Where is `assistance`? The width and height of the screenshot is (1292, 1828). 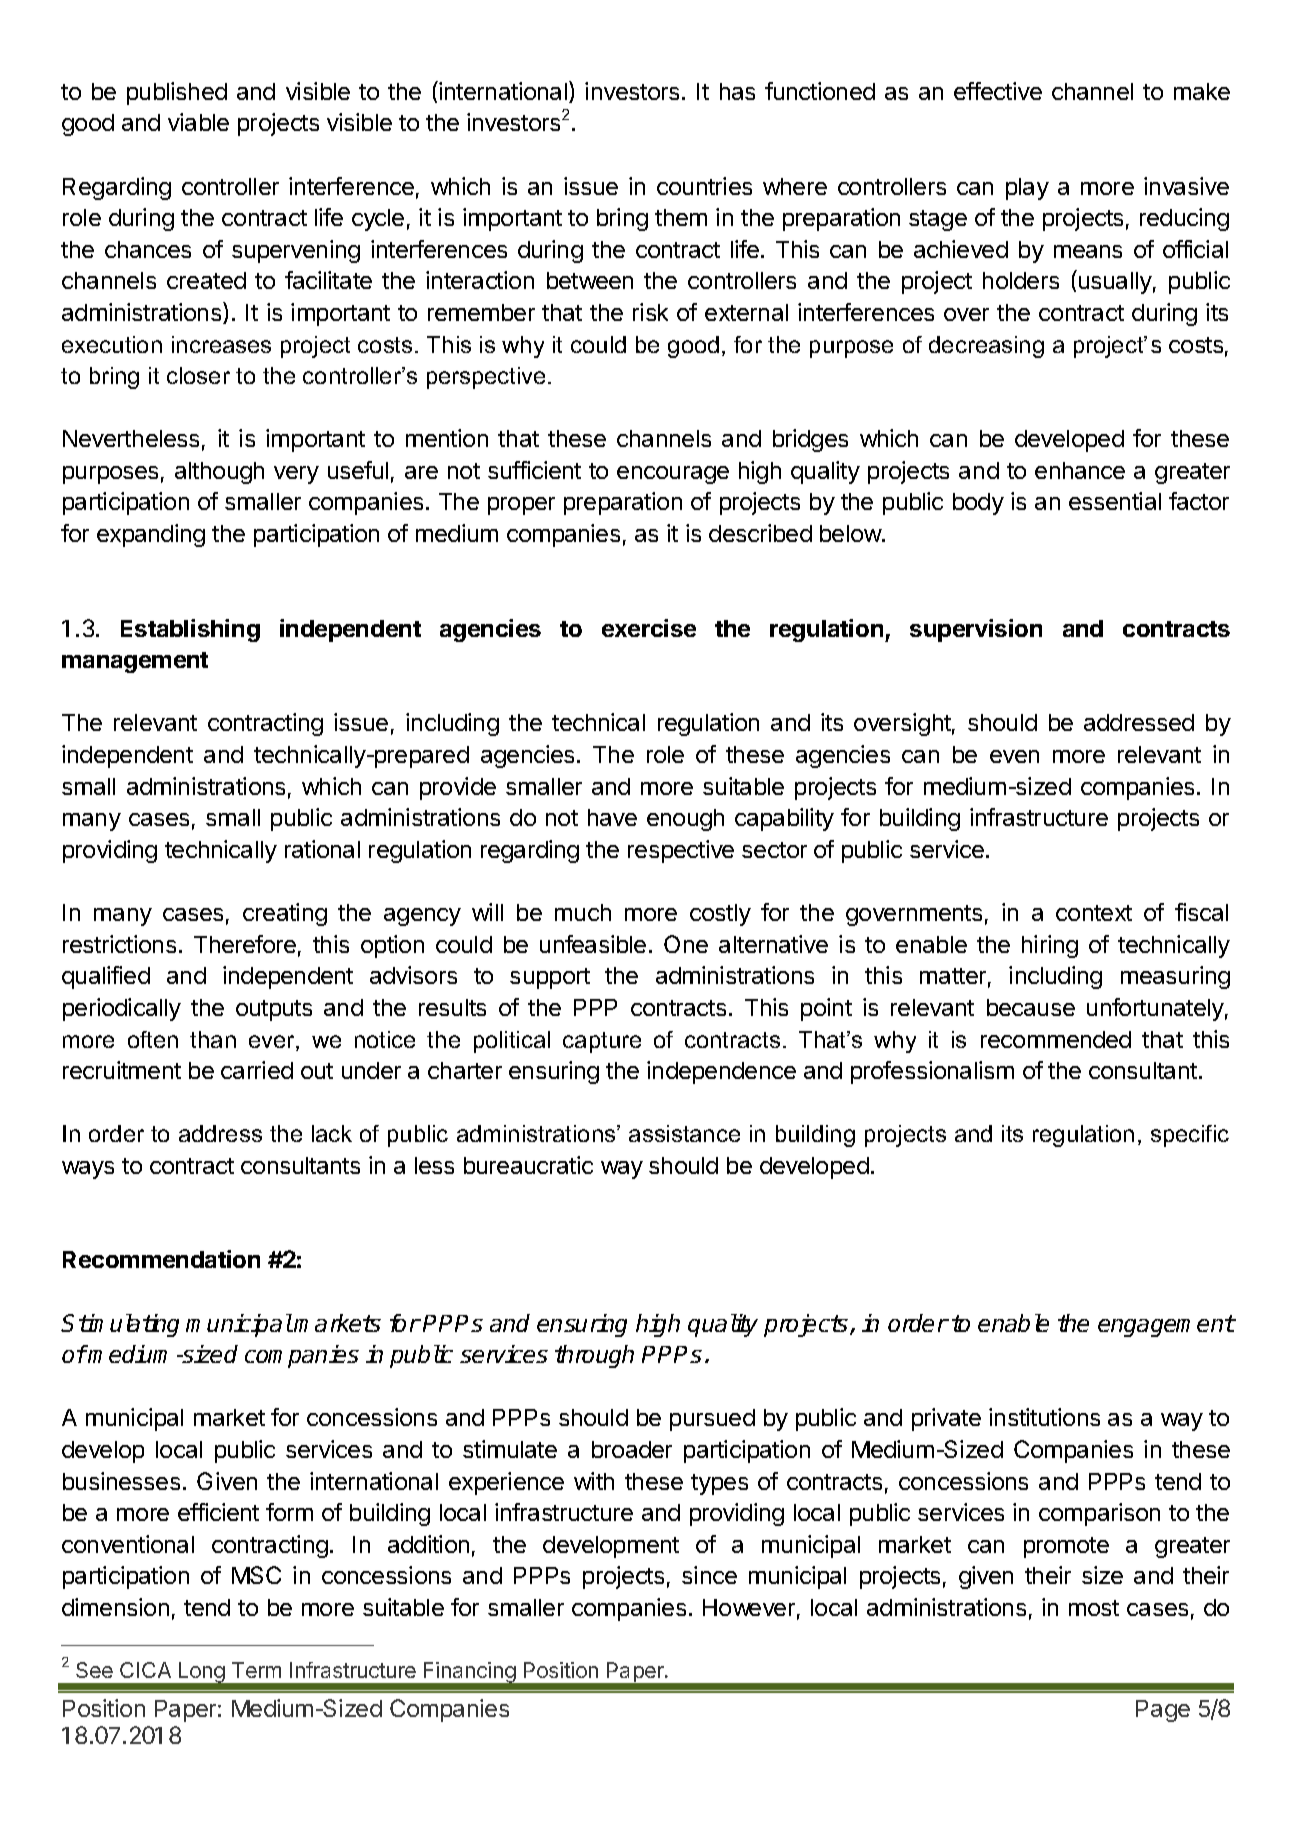 assistance is located at coordinates (684, 1133).
